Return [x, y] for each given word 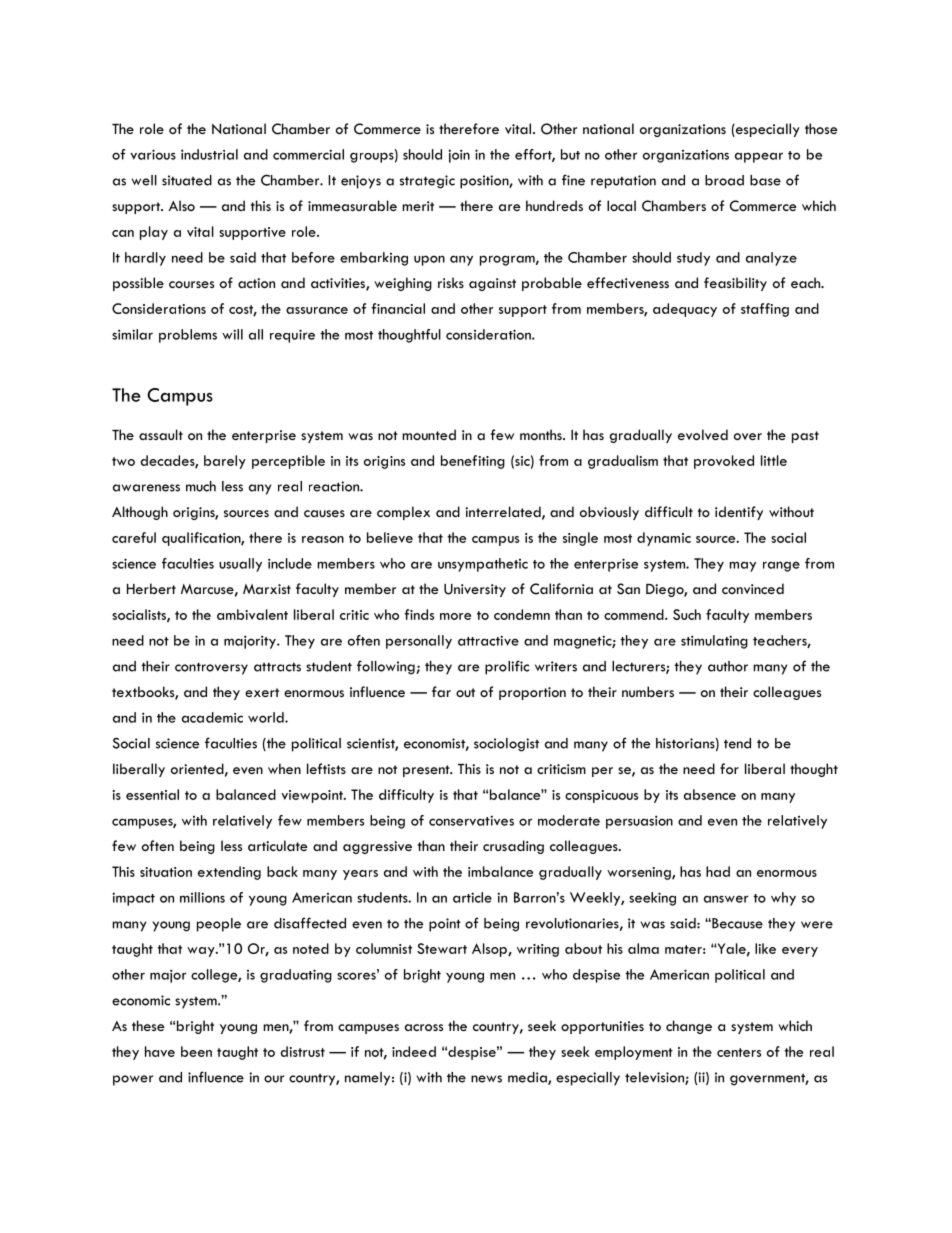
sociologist [506, 745]
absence [710, 794]
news [486, 1079]
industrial [209, 154]
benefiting [473, 462]
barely [225, 462]
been [196, 1051]
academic [212, 717]
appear [759, 157]
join [459, 156]
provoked [724, 462]
